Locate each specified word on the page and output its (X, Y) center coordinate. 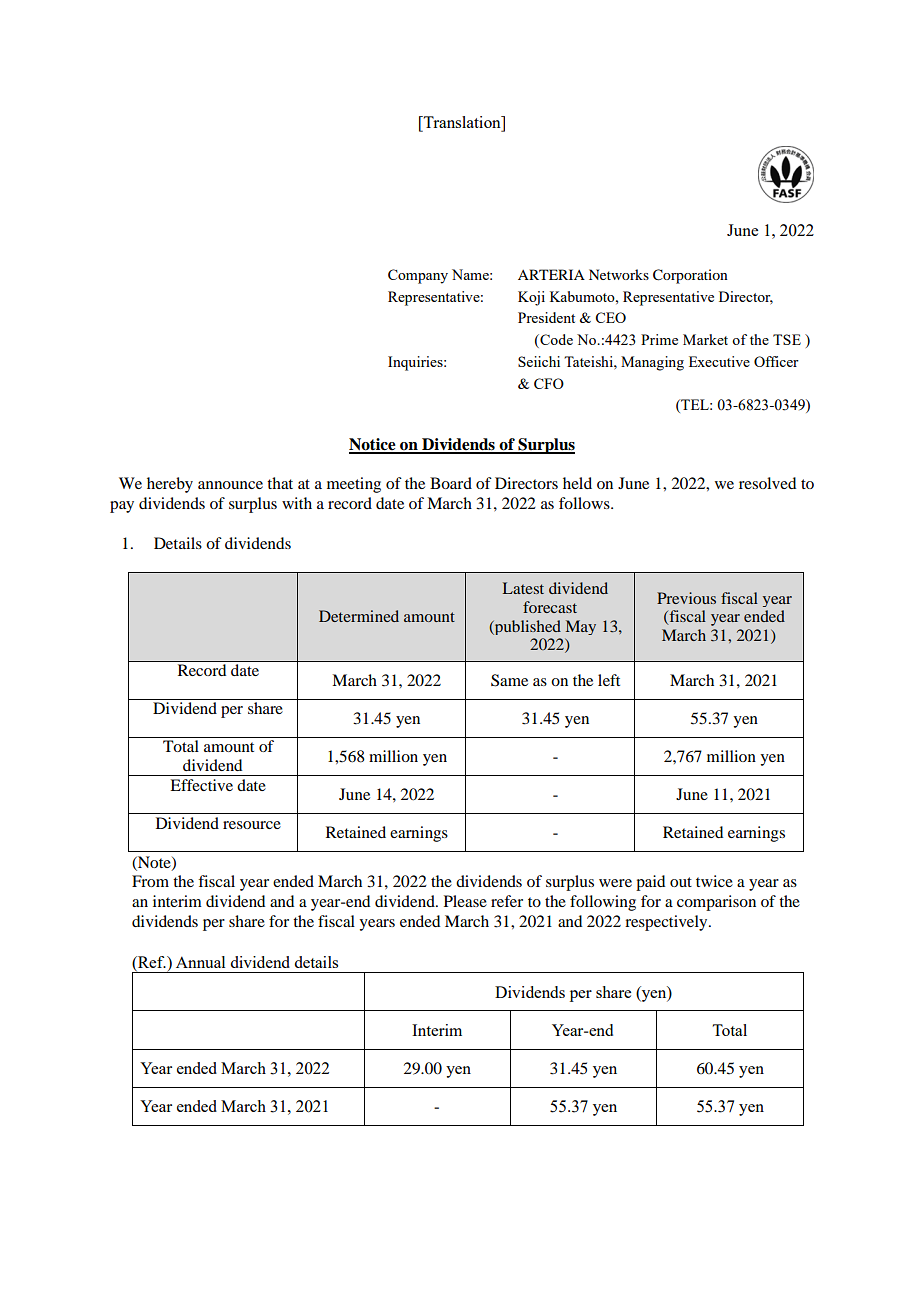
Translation (462, 122)
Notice (373, 445)
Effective (201, 785)
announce (230, 485)
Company (418, 276)
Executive (719, 361)
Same (509, 680)
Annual (200, 962)
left (609, 680)
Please (465, 901)
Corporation (690, 276)
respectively (667, 923)
